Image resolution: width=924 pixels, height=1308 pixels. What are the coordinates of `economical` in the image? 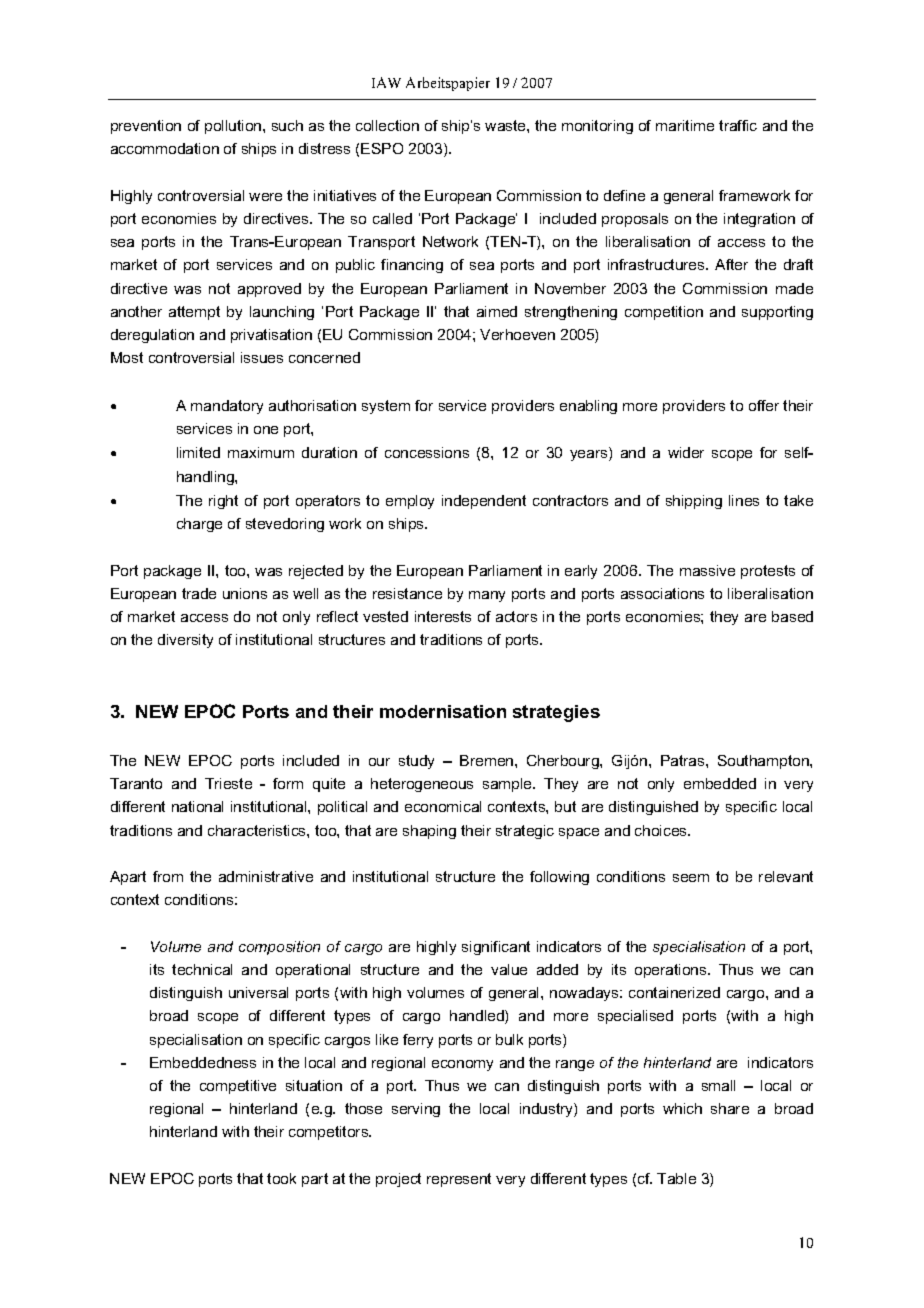 It's located at (443, 806).
